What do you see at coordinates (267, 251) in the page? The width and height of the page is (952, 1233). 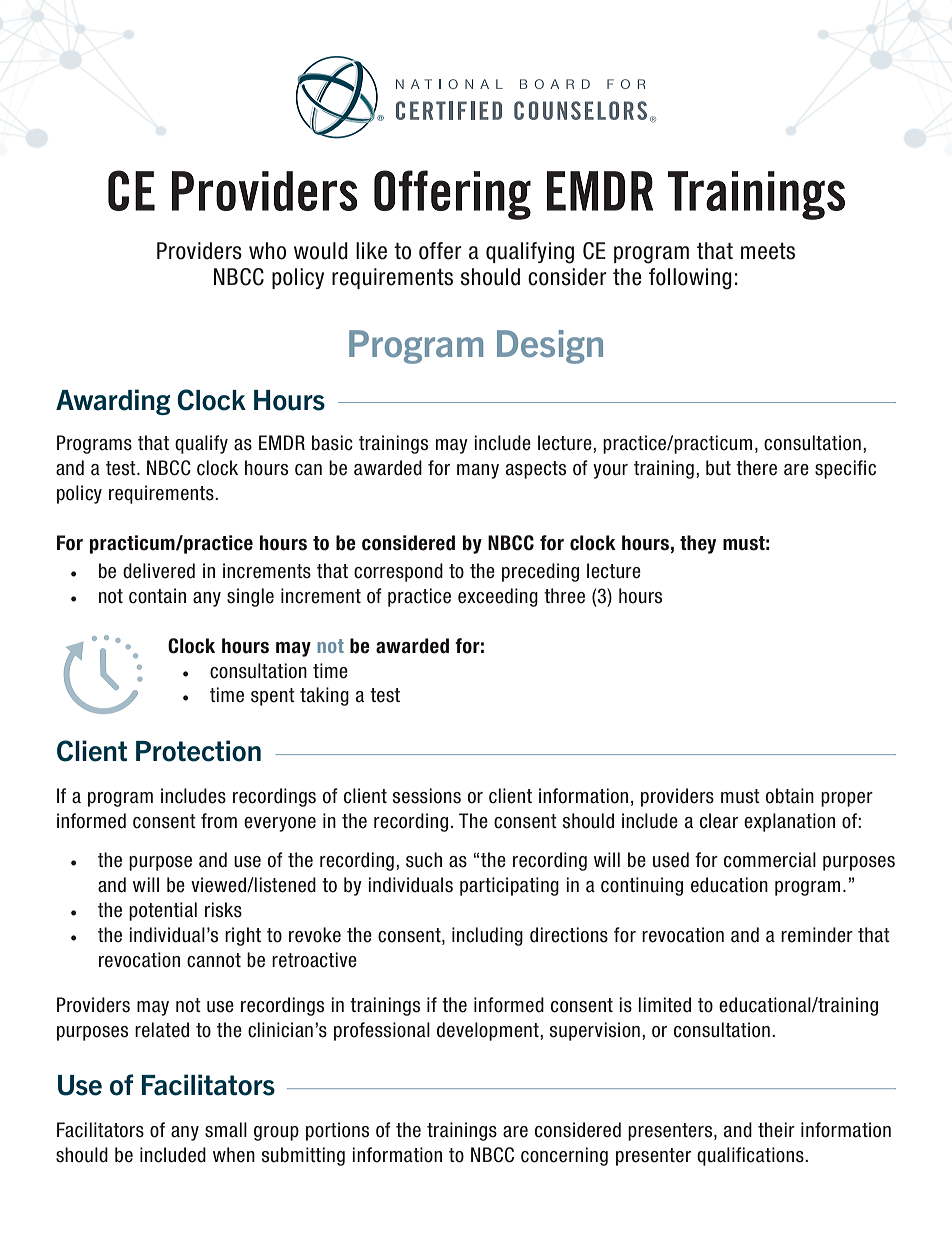 I see `who` at bounding box center [267, 251].
